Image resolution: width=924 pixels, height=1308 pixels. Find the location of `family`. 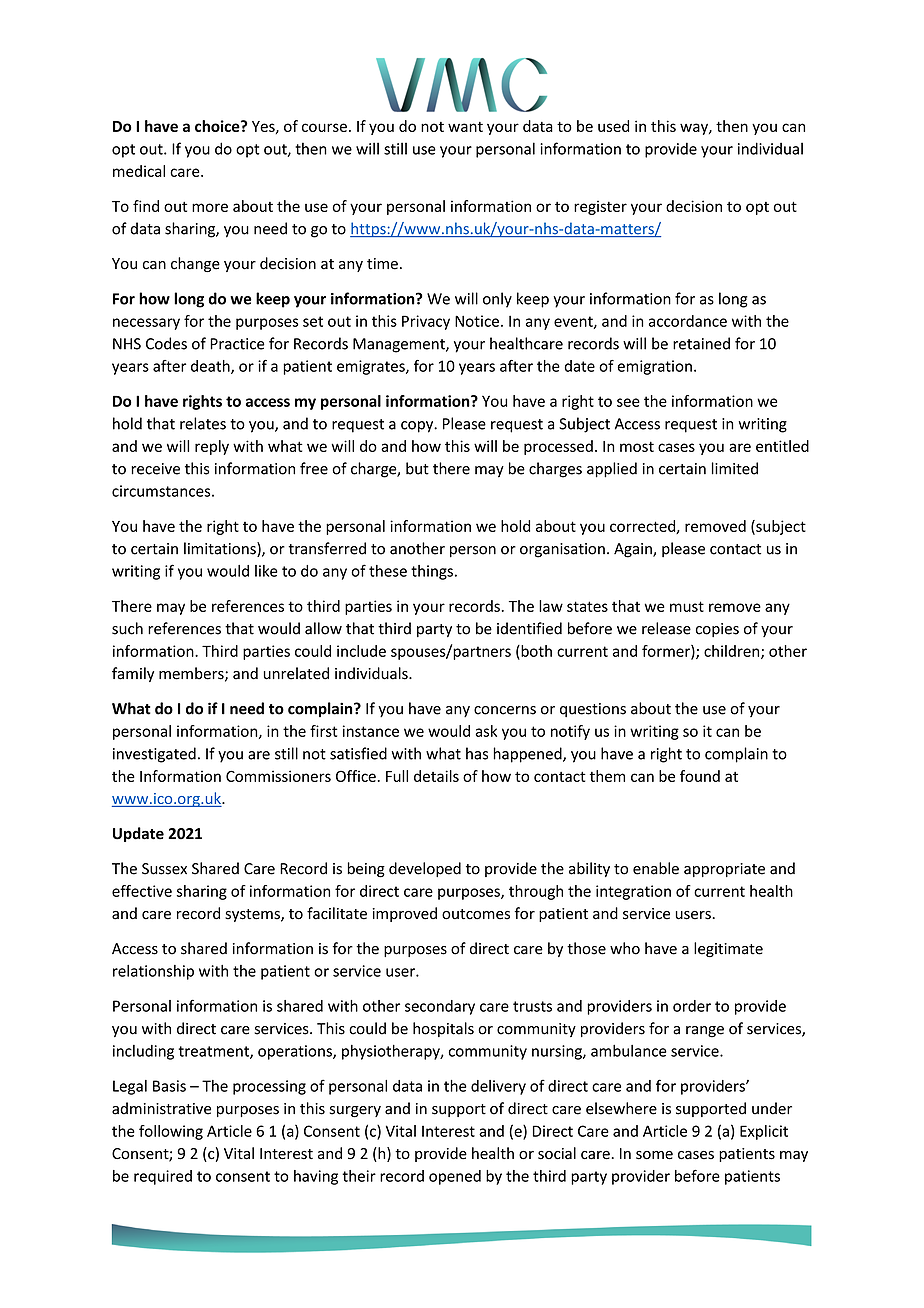

family is located at coordinates (133, 674).
